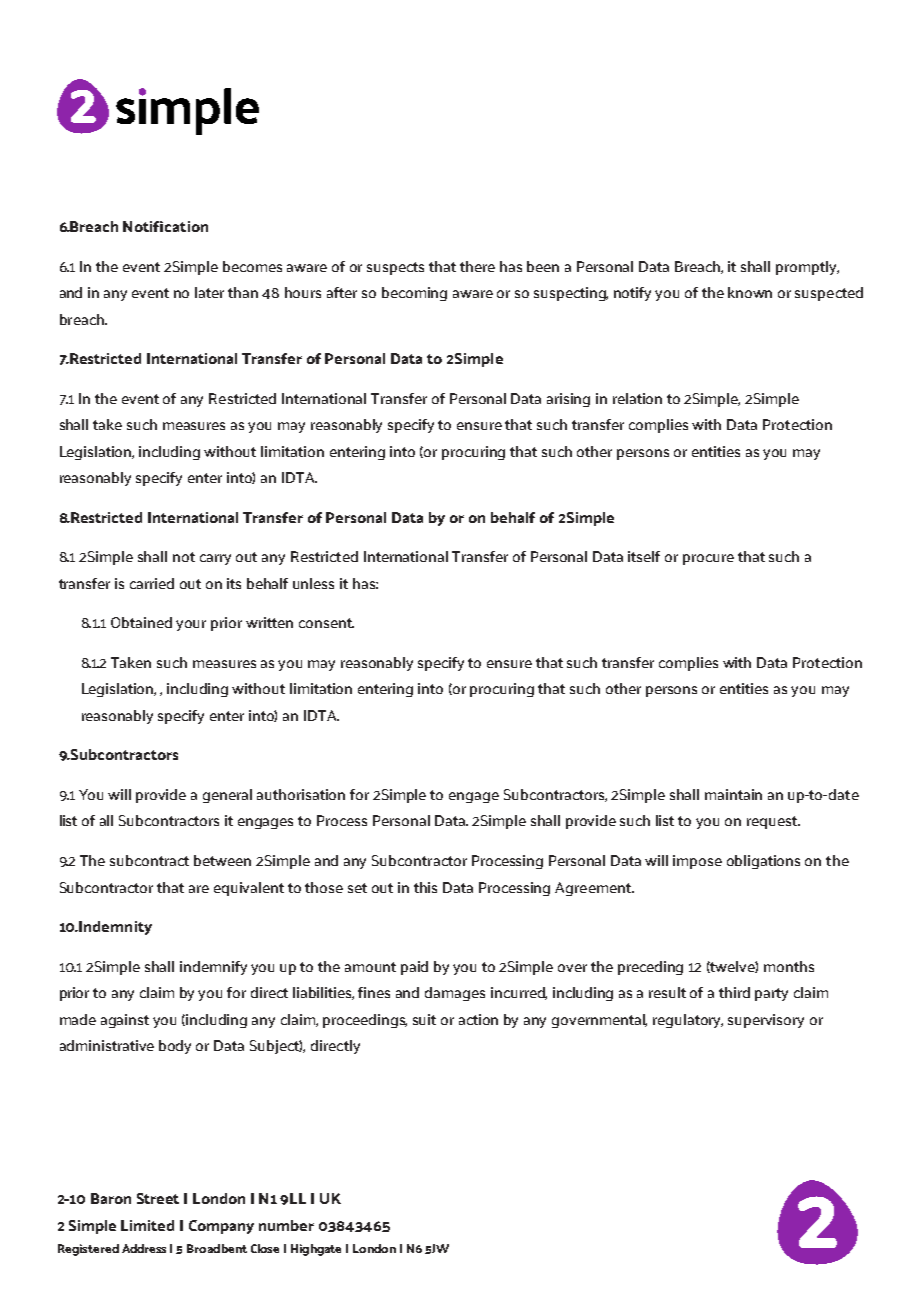 The image size is (924, 1308). What do you see at coordinates (750, 292) in the screenshot?
I see `known` at bounding box center [750, 292].
